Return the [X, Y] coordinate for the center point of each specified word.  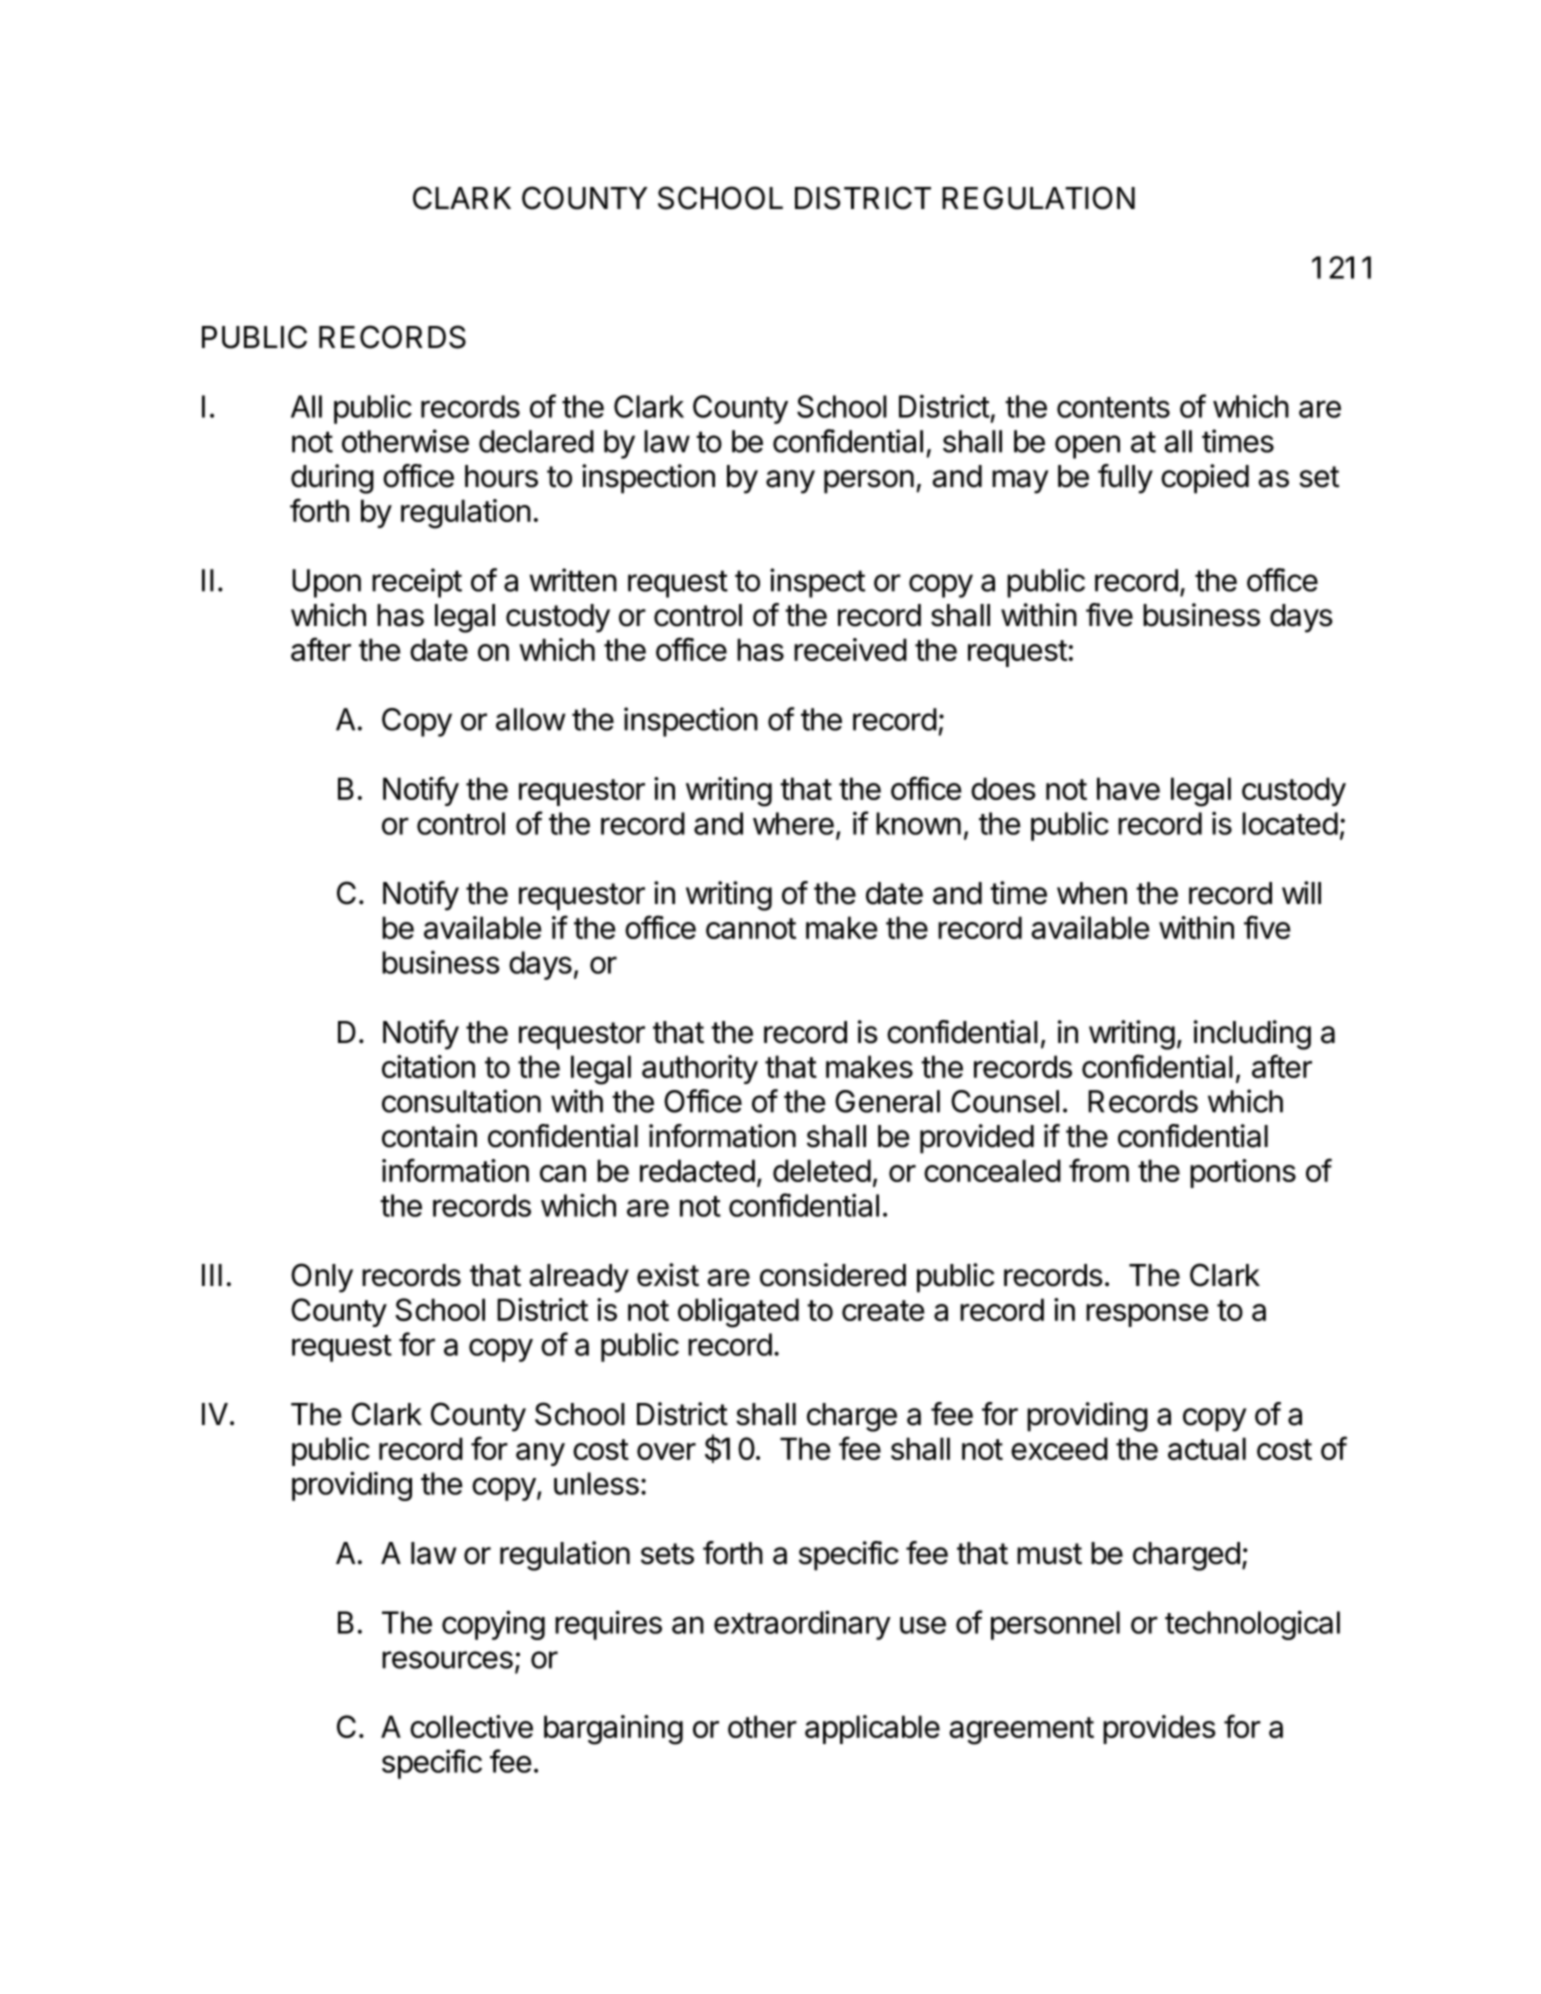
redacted [697, 1170]
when [1092, 893]
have [1128, 788]
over [666, 1451]
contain [429, 1136]
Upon [326, 583]
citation [428, 1066]
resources [447, 1660]
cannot [751, 928]
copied [1205, 479]
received [850, 649]
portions [1243, 1173]
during [332, 479]
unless [596, 1483]
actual [1207, 1448]
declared [536, 441]
